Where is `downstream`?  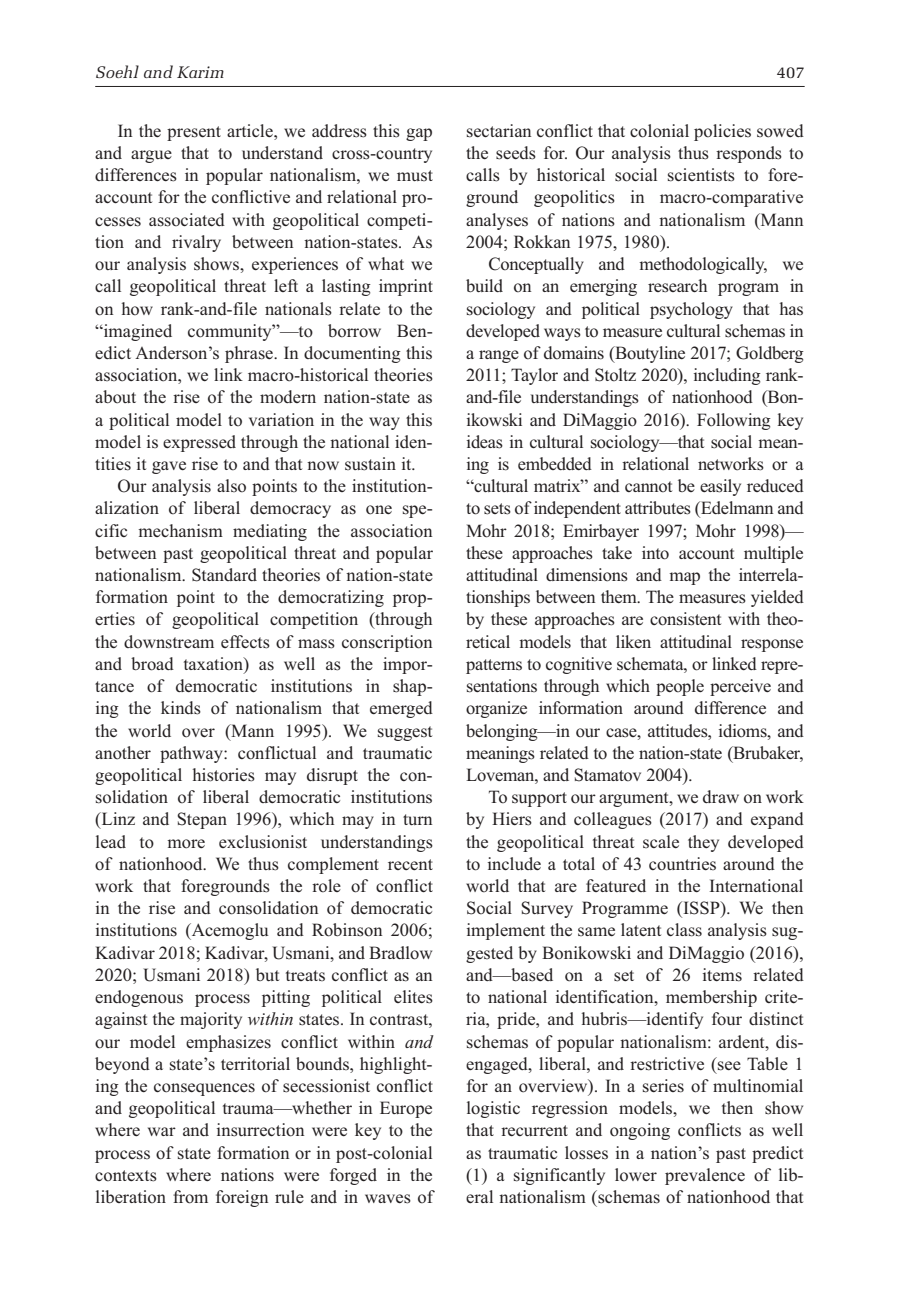
downstream is located at coordinates (169, 642).
